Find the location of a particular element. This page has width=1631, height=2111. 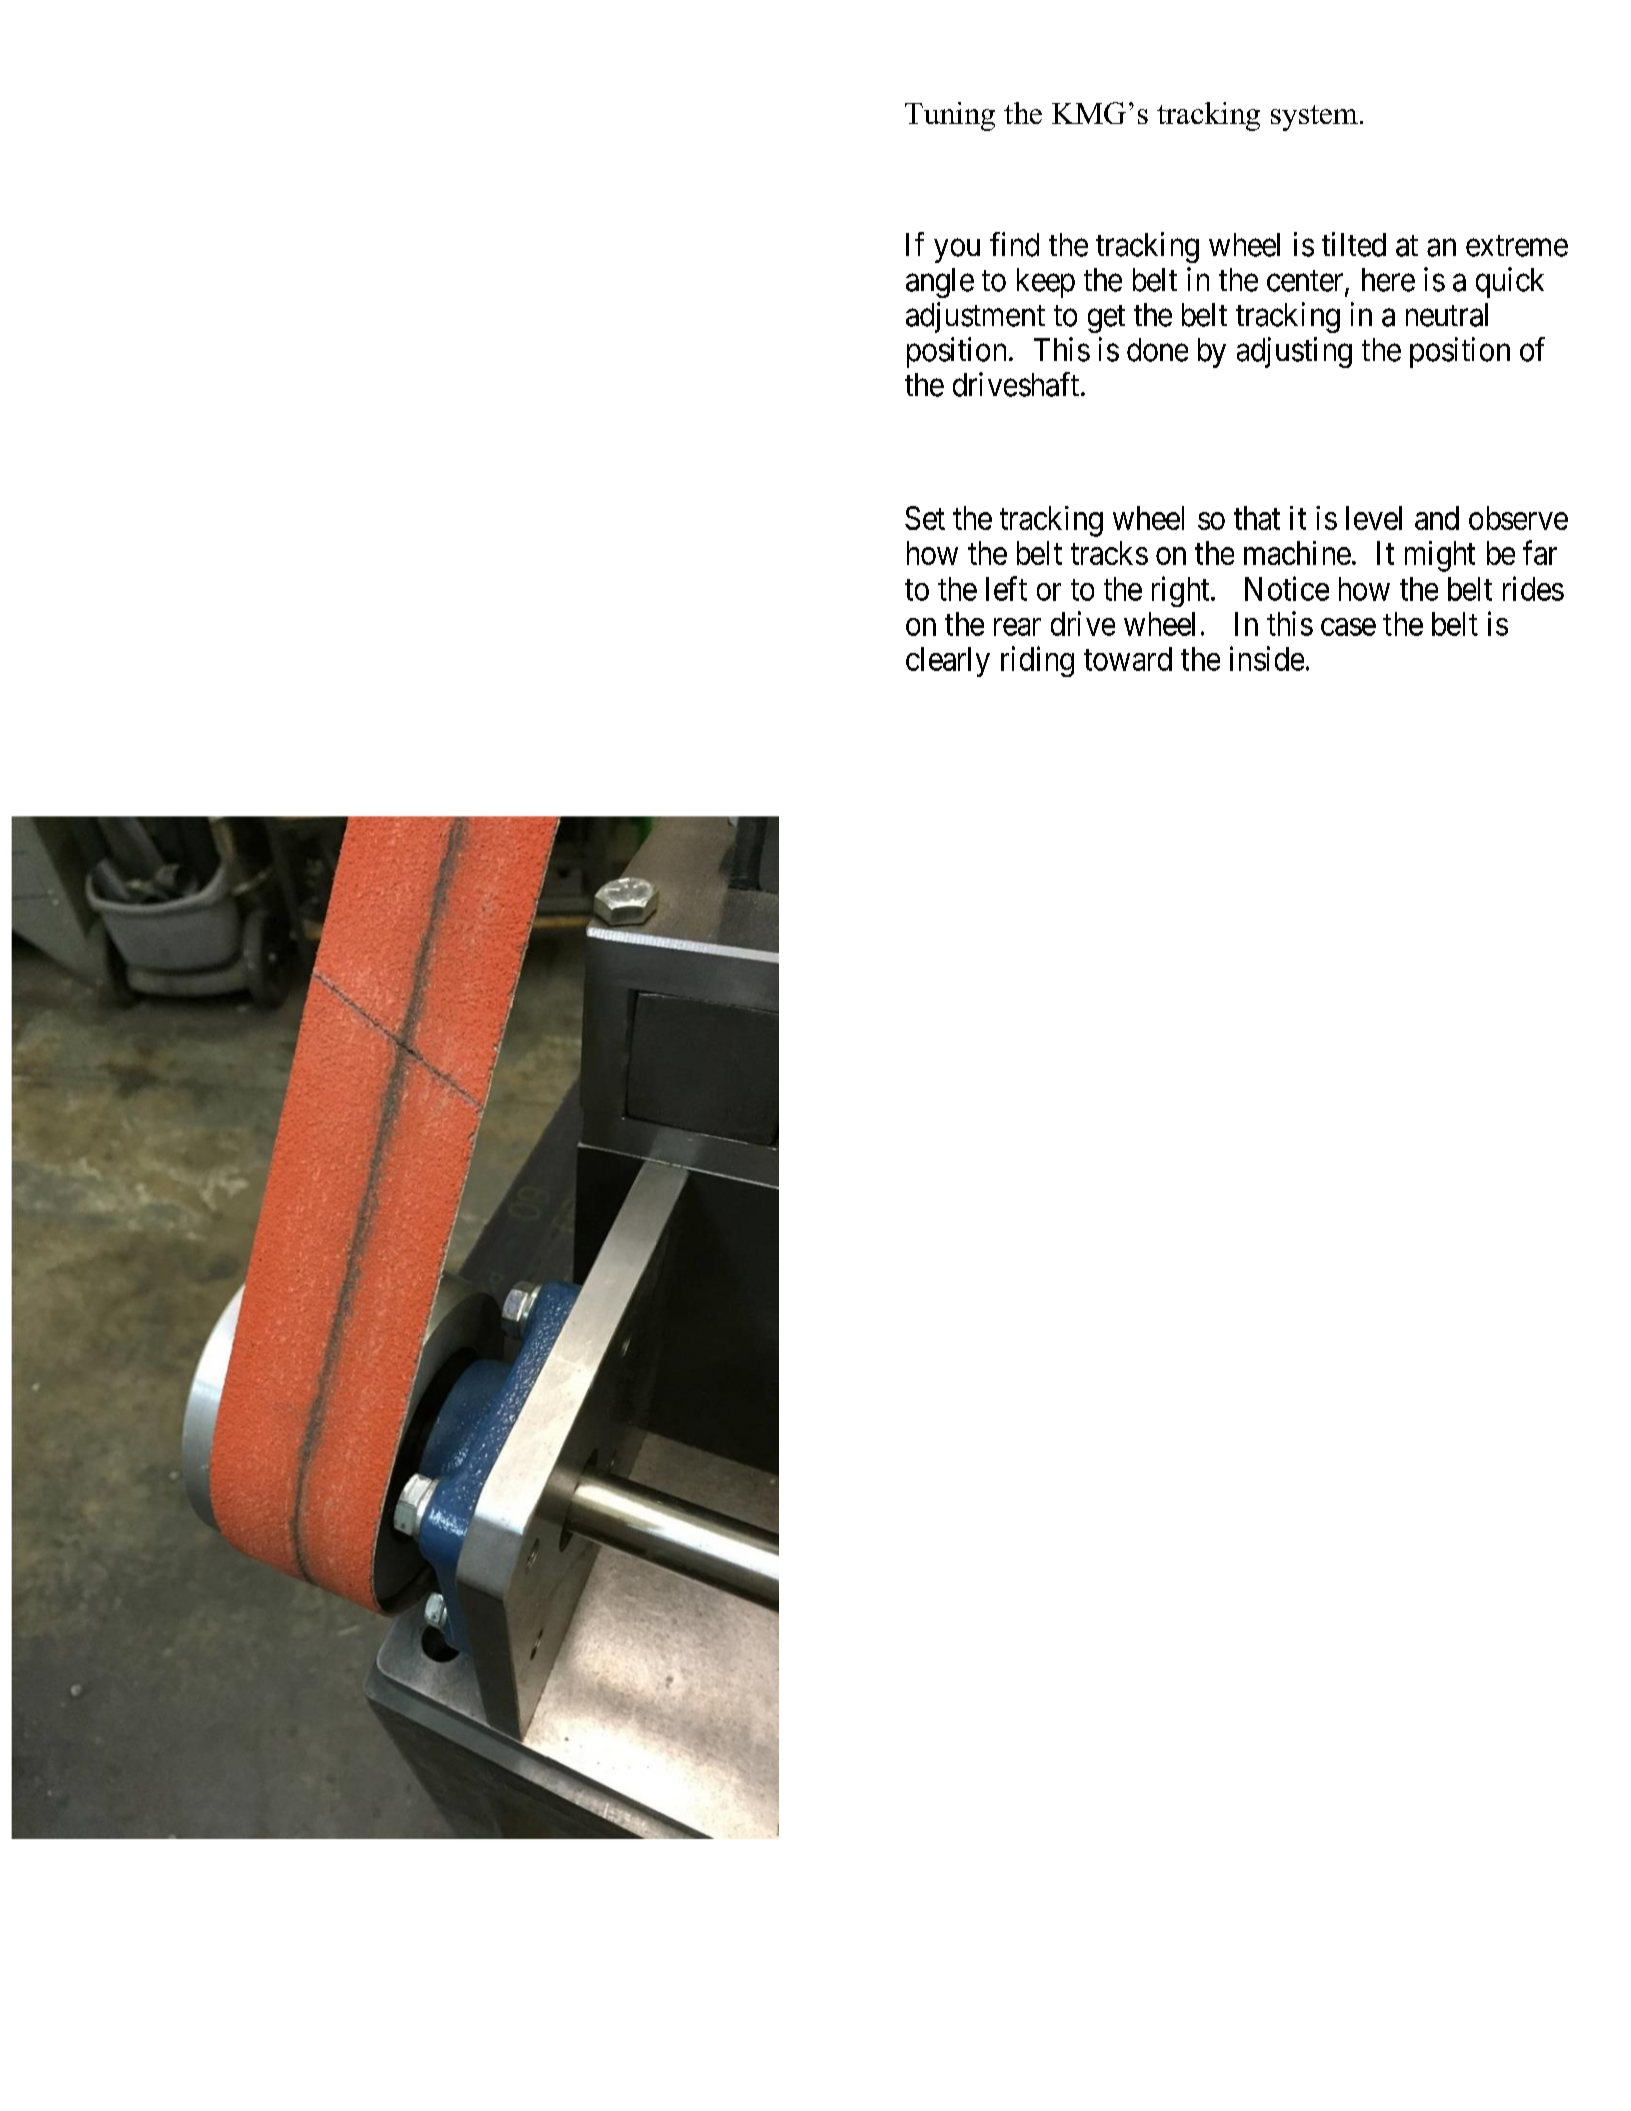

rear is located at coordinates (1017, 627).
